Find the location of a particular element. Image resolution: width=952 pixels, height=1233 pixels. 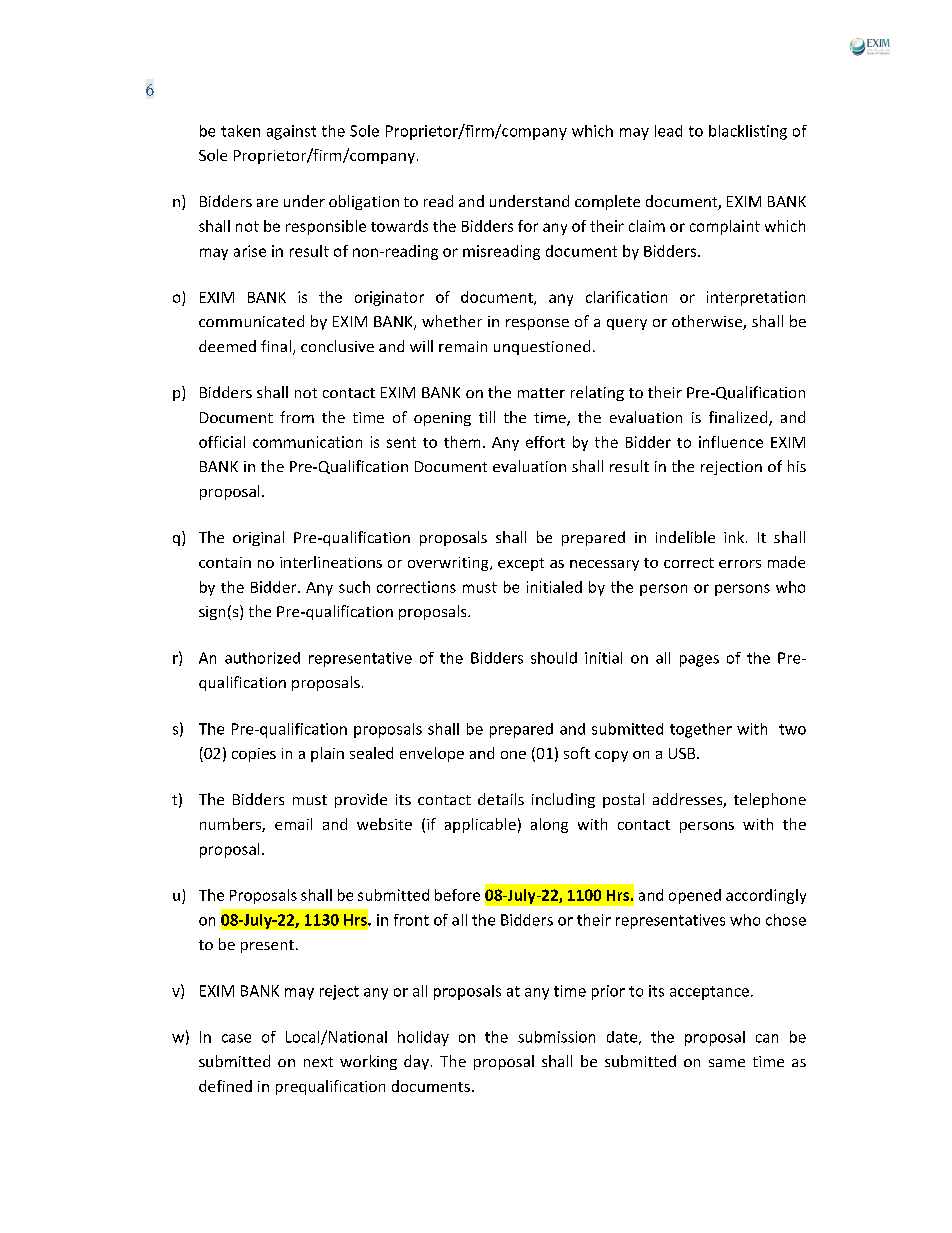

except is located at coordinates (521, 564).
